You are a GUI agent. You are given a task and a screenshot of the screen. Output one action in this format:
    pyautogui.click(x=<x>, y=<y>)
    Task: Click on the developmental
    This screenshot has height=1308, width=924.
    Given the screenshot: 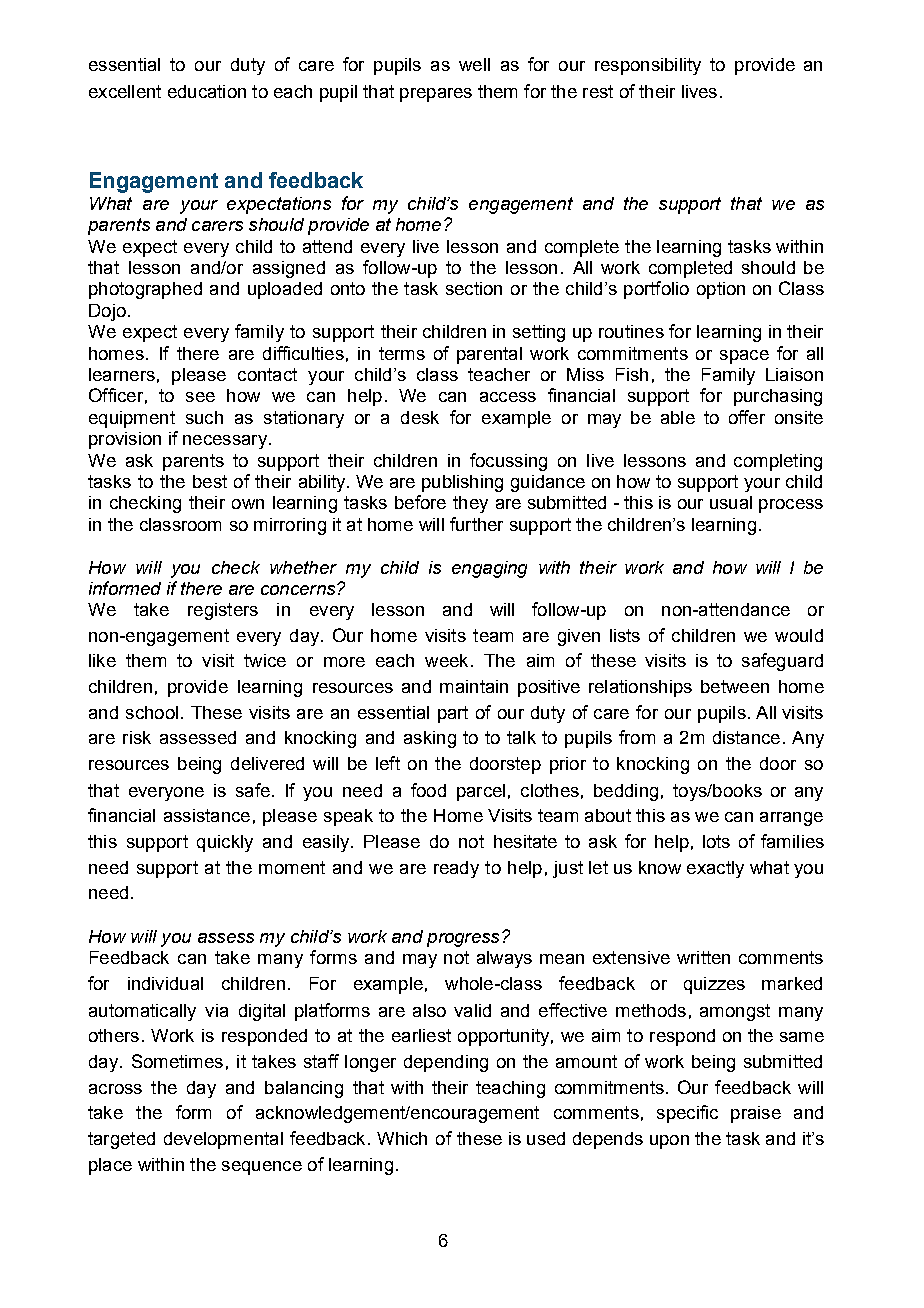 What is the action you would take?
    pyautogui.click(x=223, y=1140)
